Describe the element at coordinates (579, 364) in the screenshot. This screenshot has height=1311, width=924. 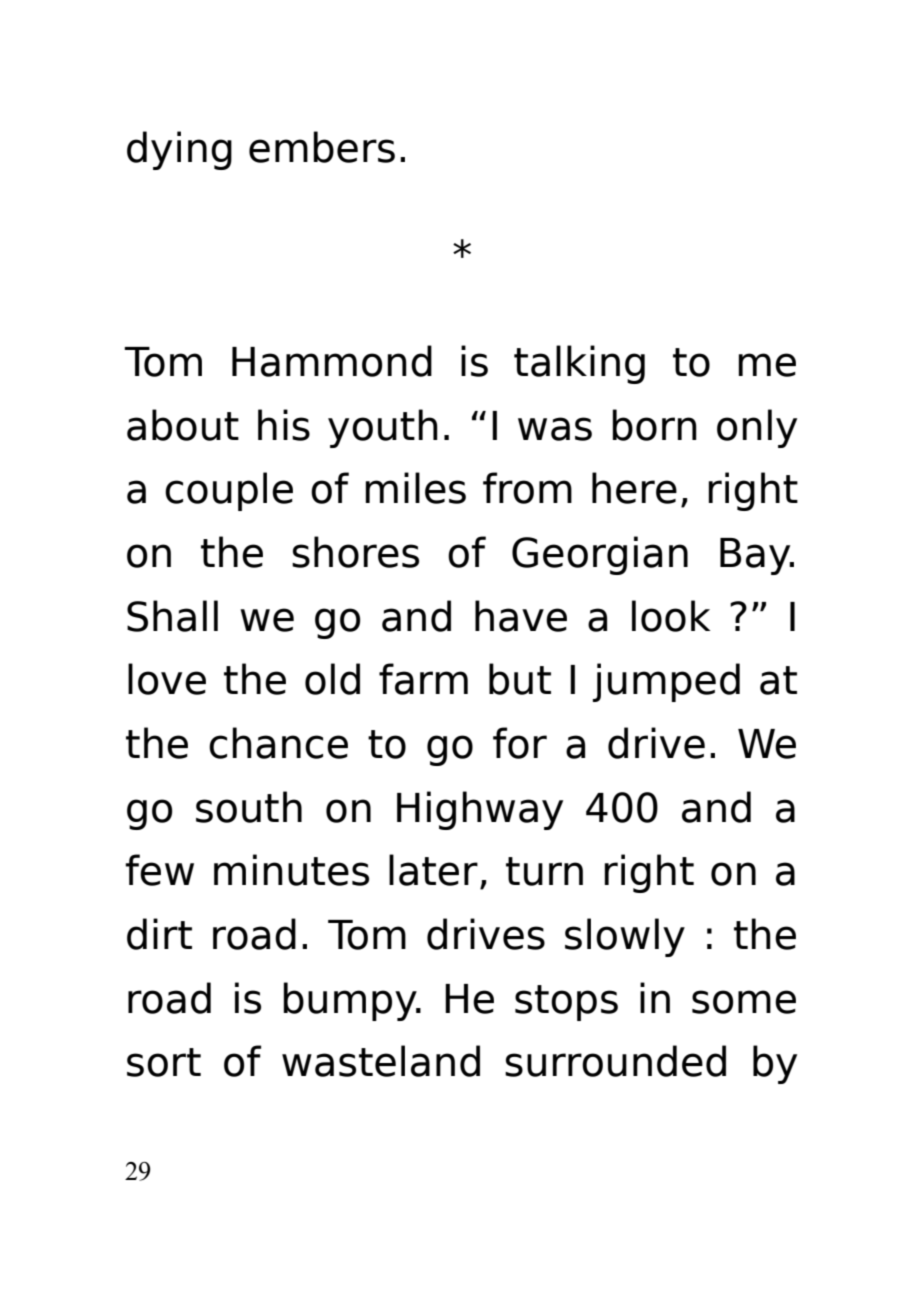
I see `talking` at that location.
